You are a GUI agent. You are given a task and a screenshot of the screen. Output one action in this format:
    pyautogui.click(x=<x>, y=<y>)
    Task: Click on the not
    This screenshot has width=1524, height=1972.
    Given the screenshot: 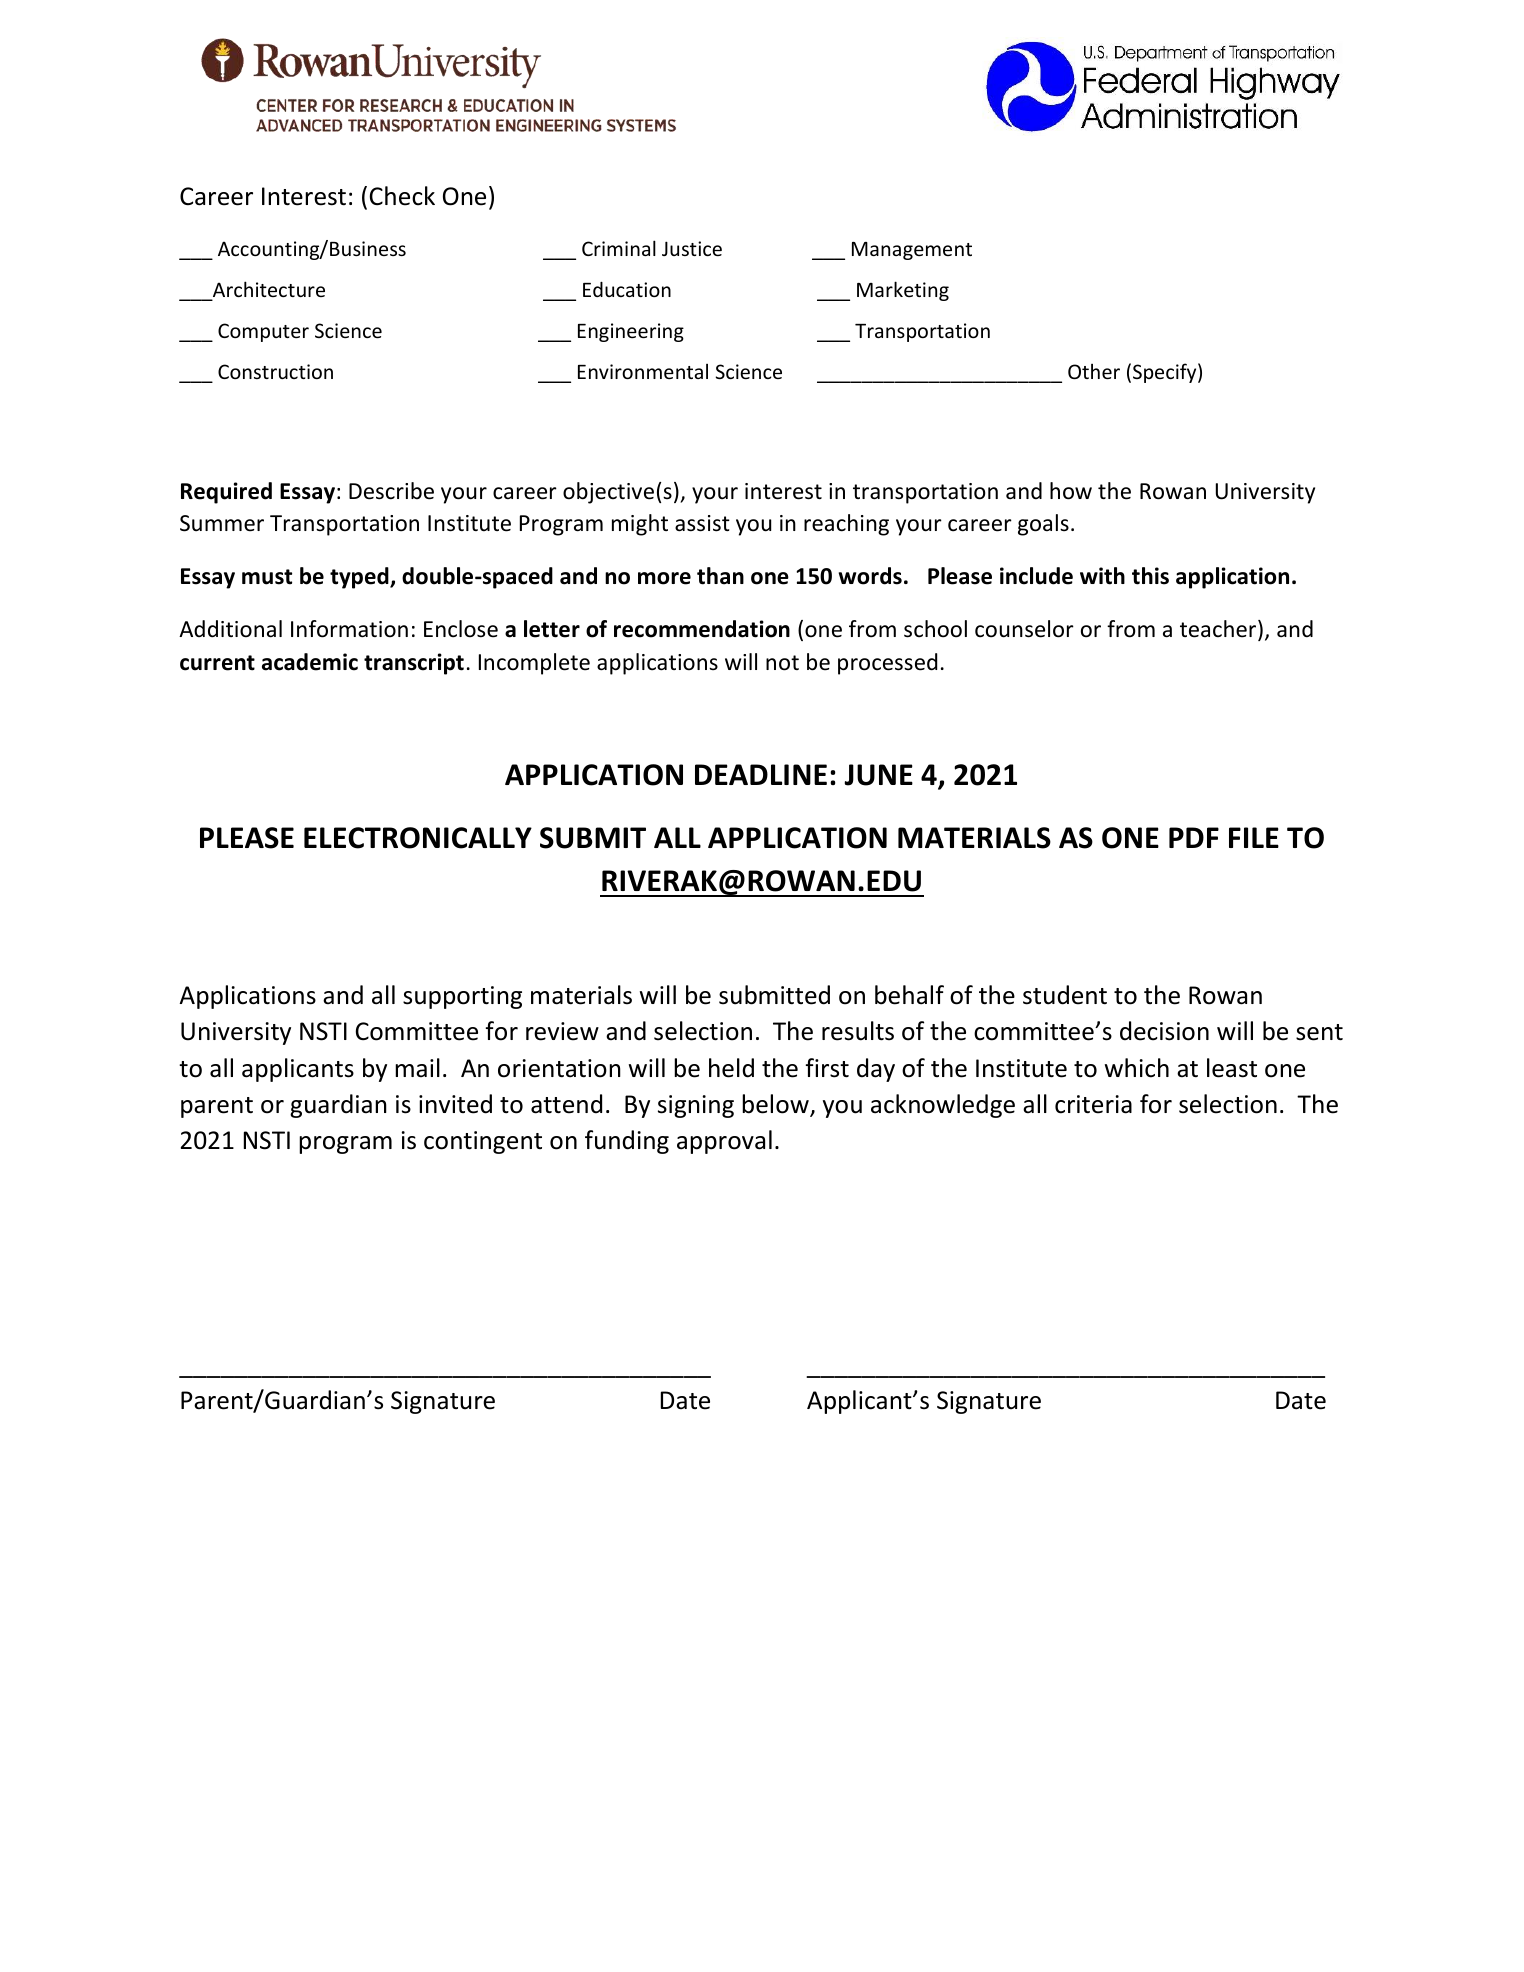 What is the action you would take?
    pyautogui.click(x=782, y=663)
